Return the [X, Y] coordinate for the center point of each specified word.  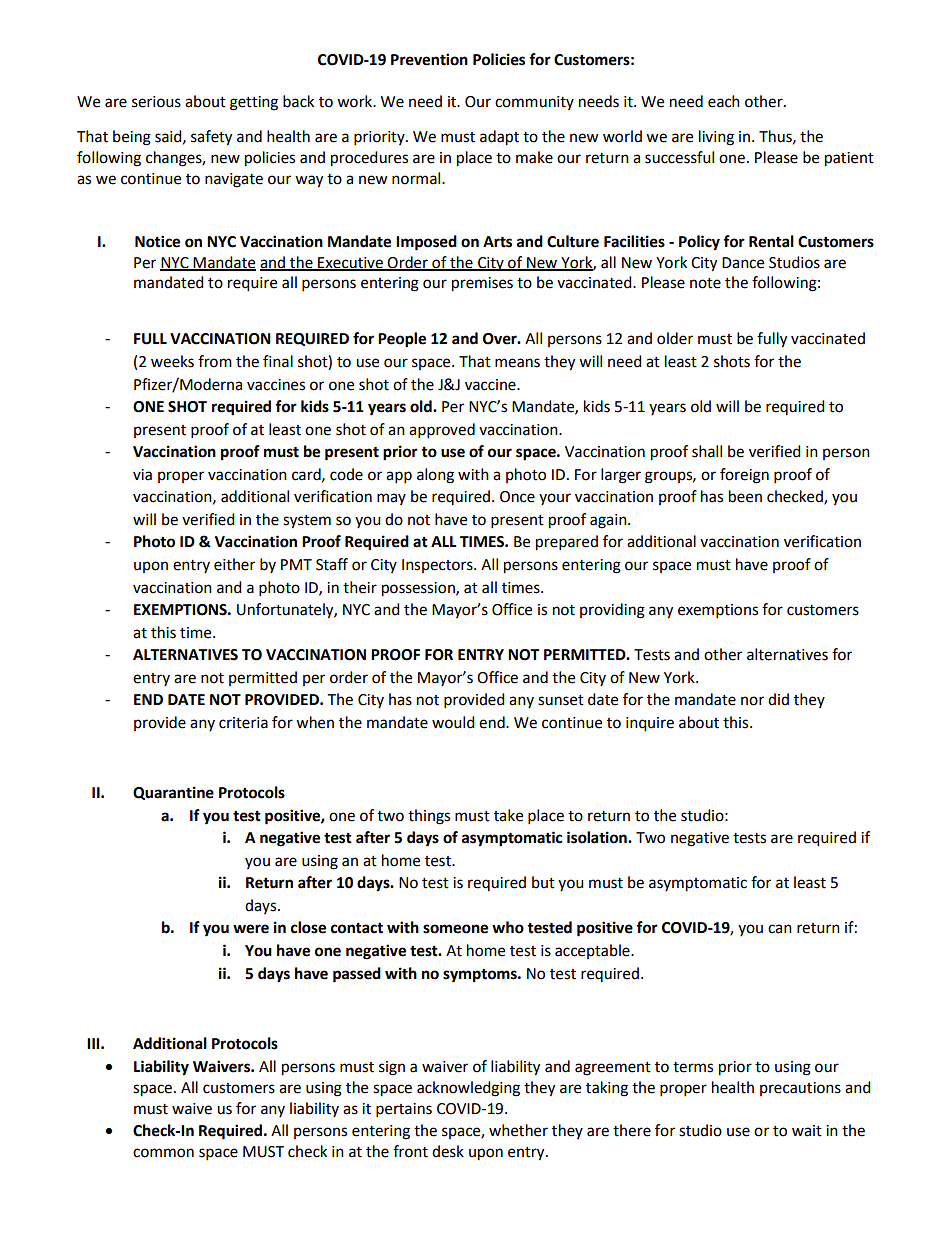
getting [254, 103]
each [724, 101]
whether [518, 1130]
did [778, 699]
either [234, 564]
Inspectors [438, 566]
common [163, 1153]
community [534, 103]
